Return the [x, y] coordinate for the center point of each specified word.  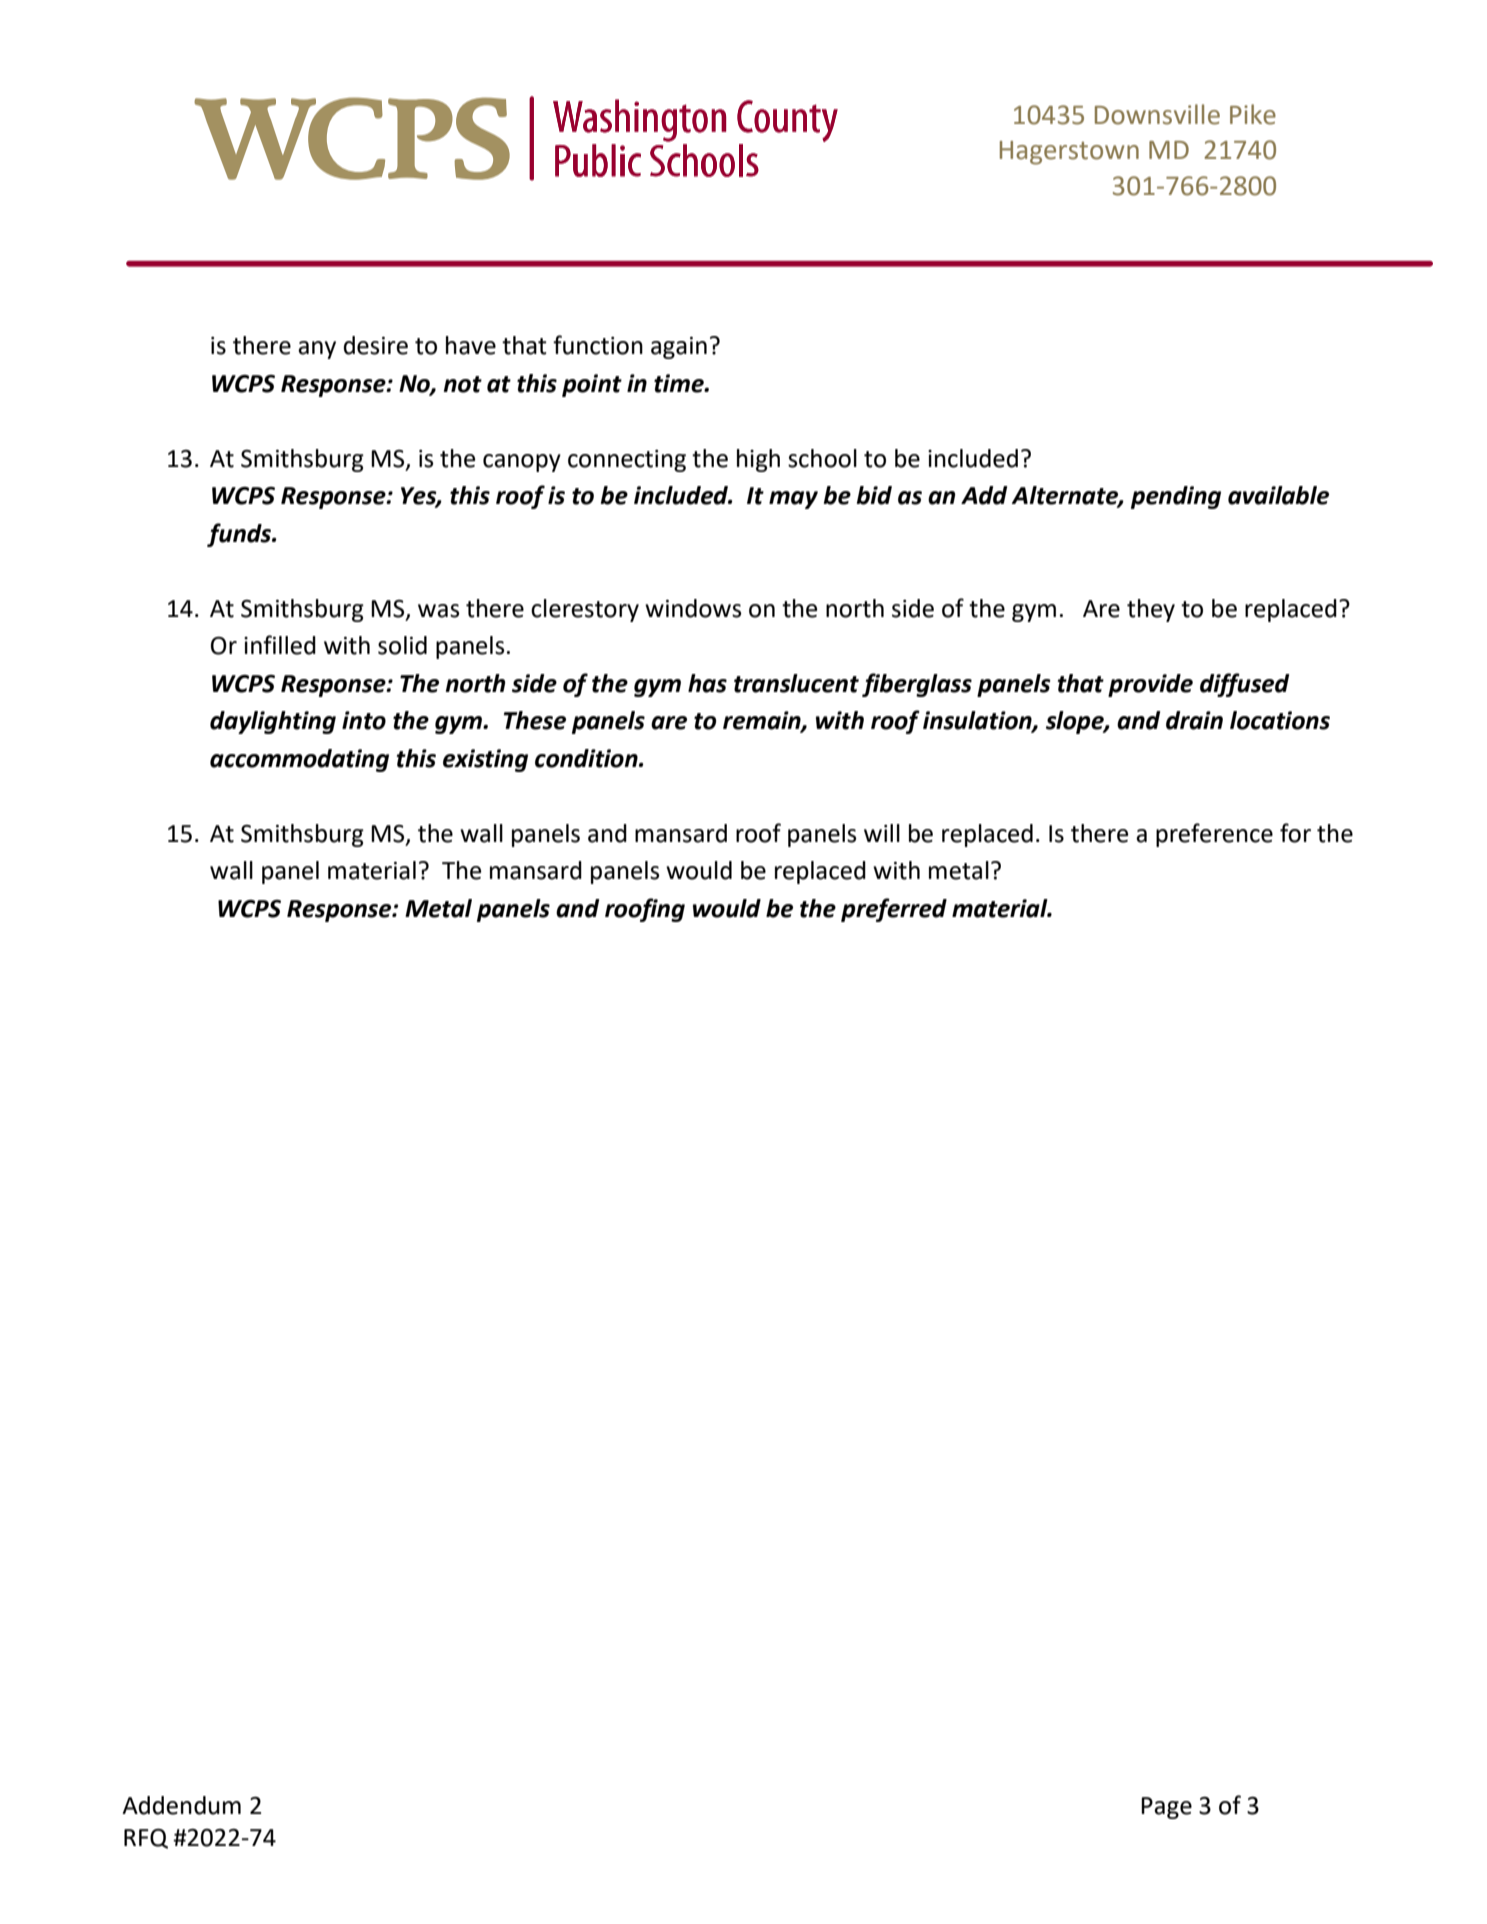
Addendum [181, 1805]
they [1151, 610]
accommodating [299, 760]
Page [1166, 1808]
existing [485, 760]
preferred [894, 910]
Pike [1253, 114]
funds [240, 535]
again [679, 348]
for [1295, 833]
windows [693, 608]
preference [1214, 835]
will [882, 833]
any [317, 350]
